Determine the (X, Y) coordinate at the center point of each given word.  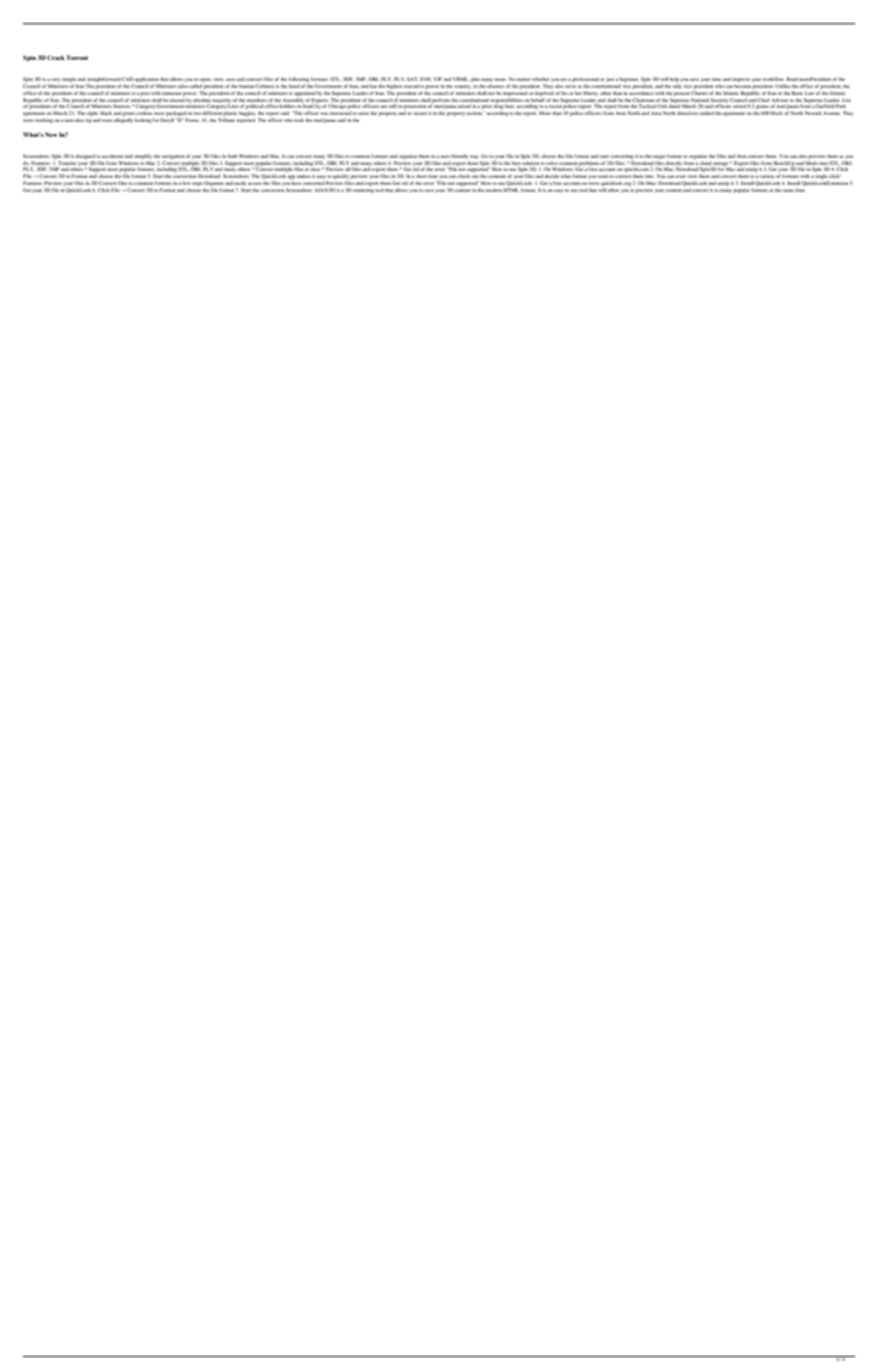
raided (707, 113)
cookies (144, 113)
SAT (413, 79)
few (186, 183)
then (742, 156)
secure (420, 113)
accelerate (113, 156)
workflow (774, 79)
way (475, 157)
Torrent (77, 57)
